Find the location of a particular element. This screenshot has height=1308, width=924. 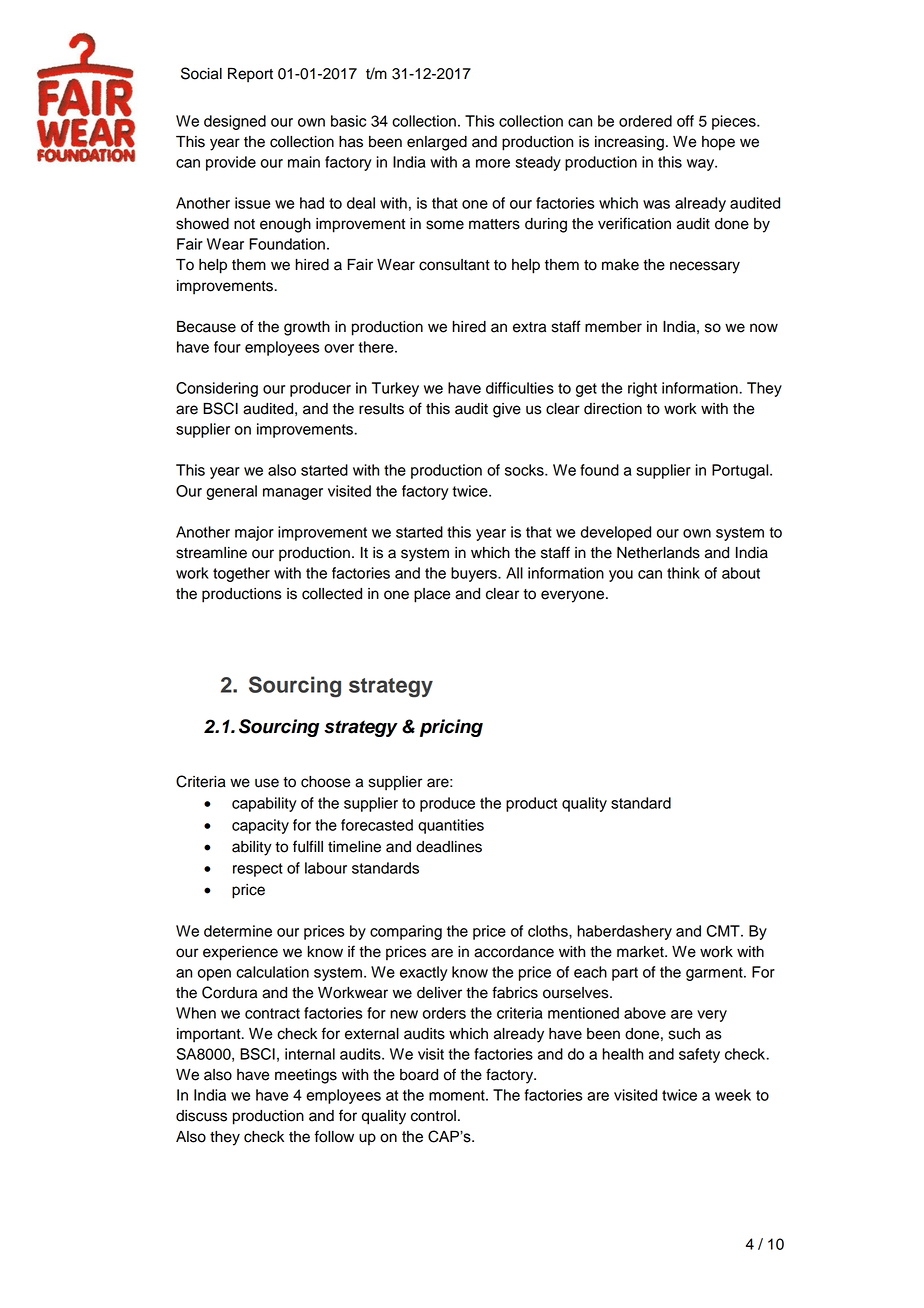

think is located at coordinates (683, 573).
